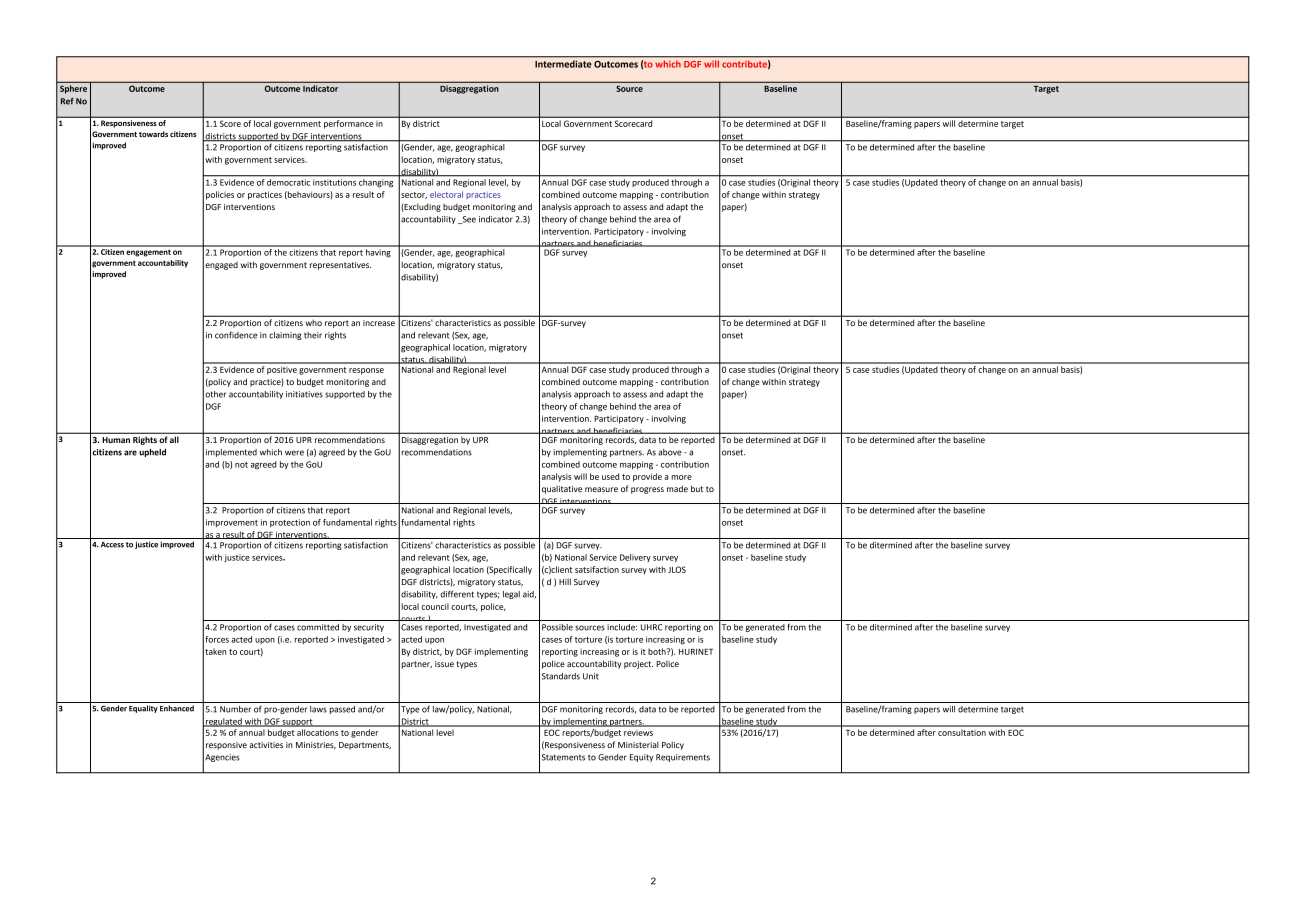  What do you see at coordinates (563, 64) in the document?
I see `Intermediate` at bounding box center [563, 64].
